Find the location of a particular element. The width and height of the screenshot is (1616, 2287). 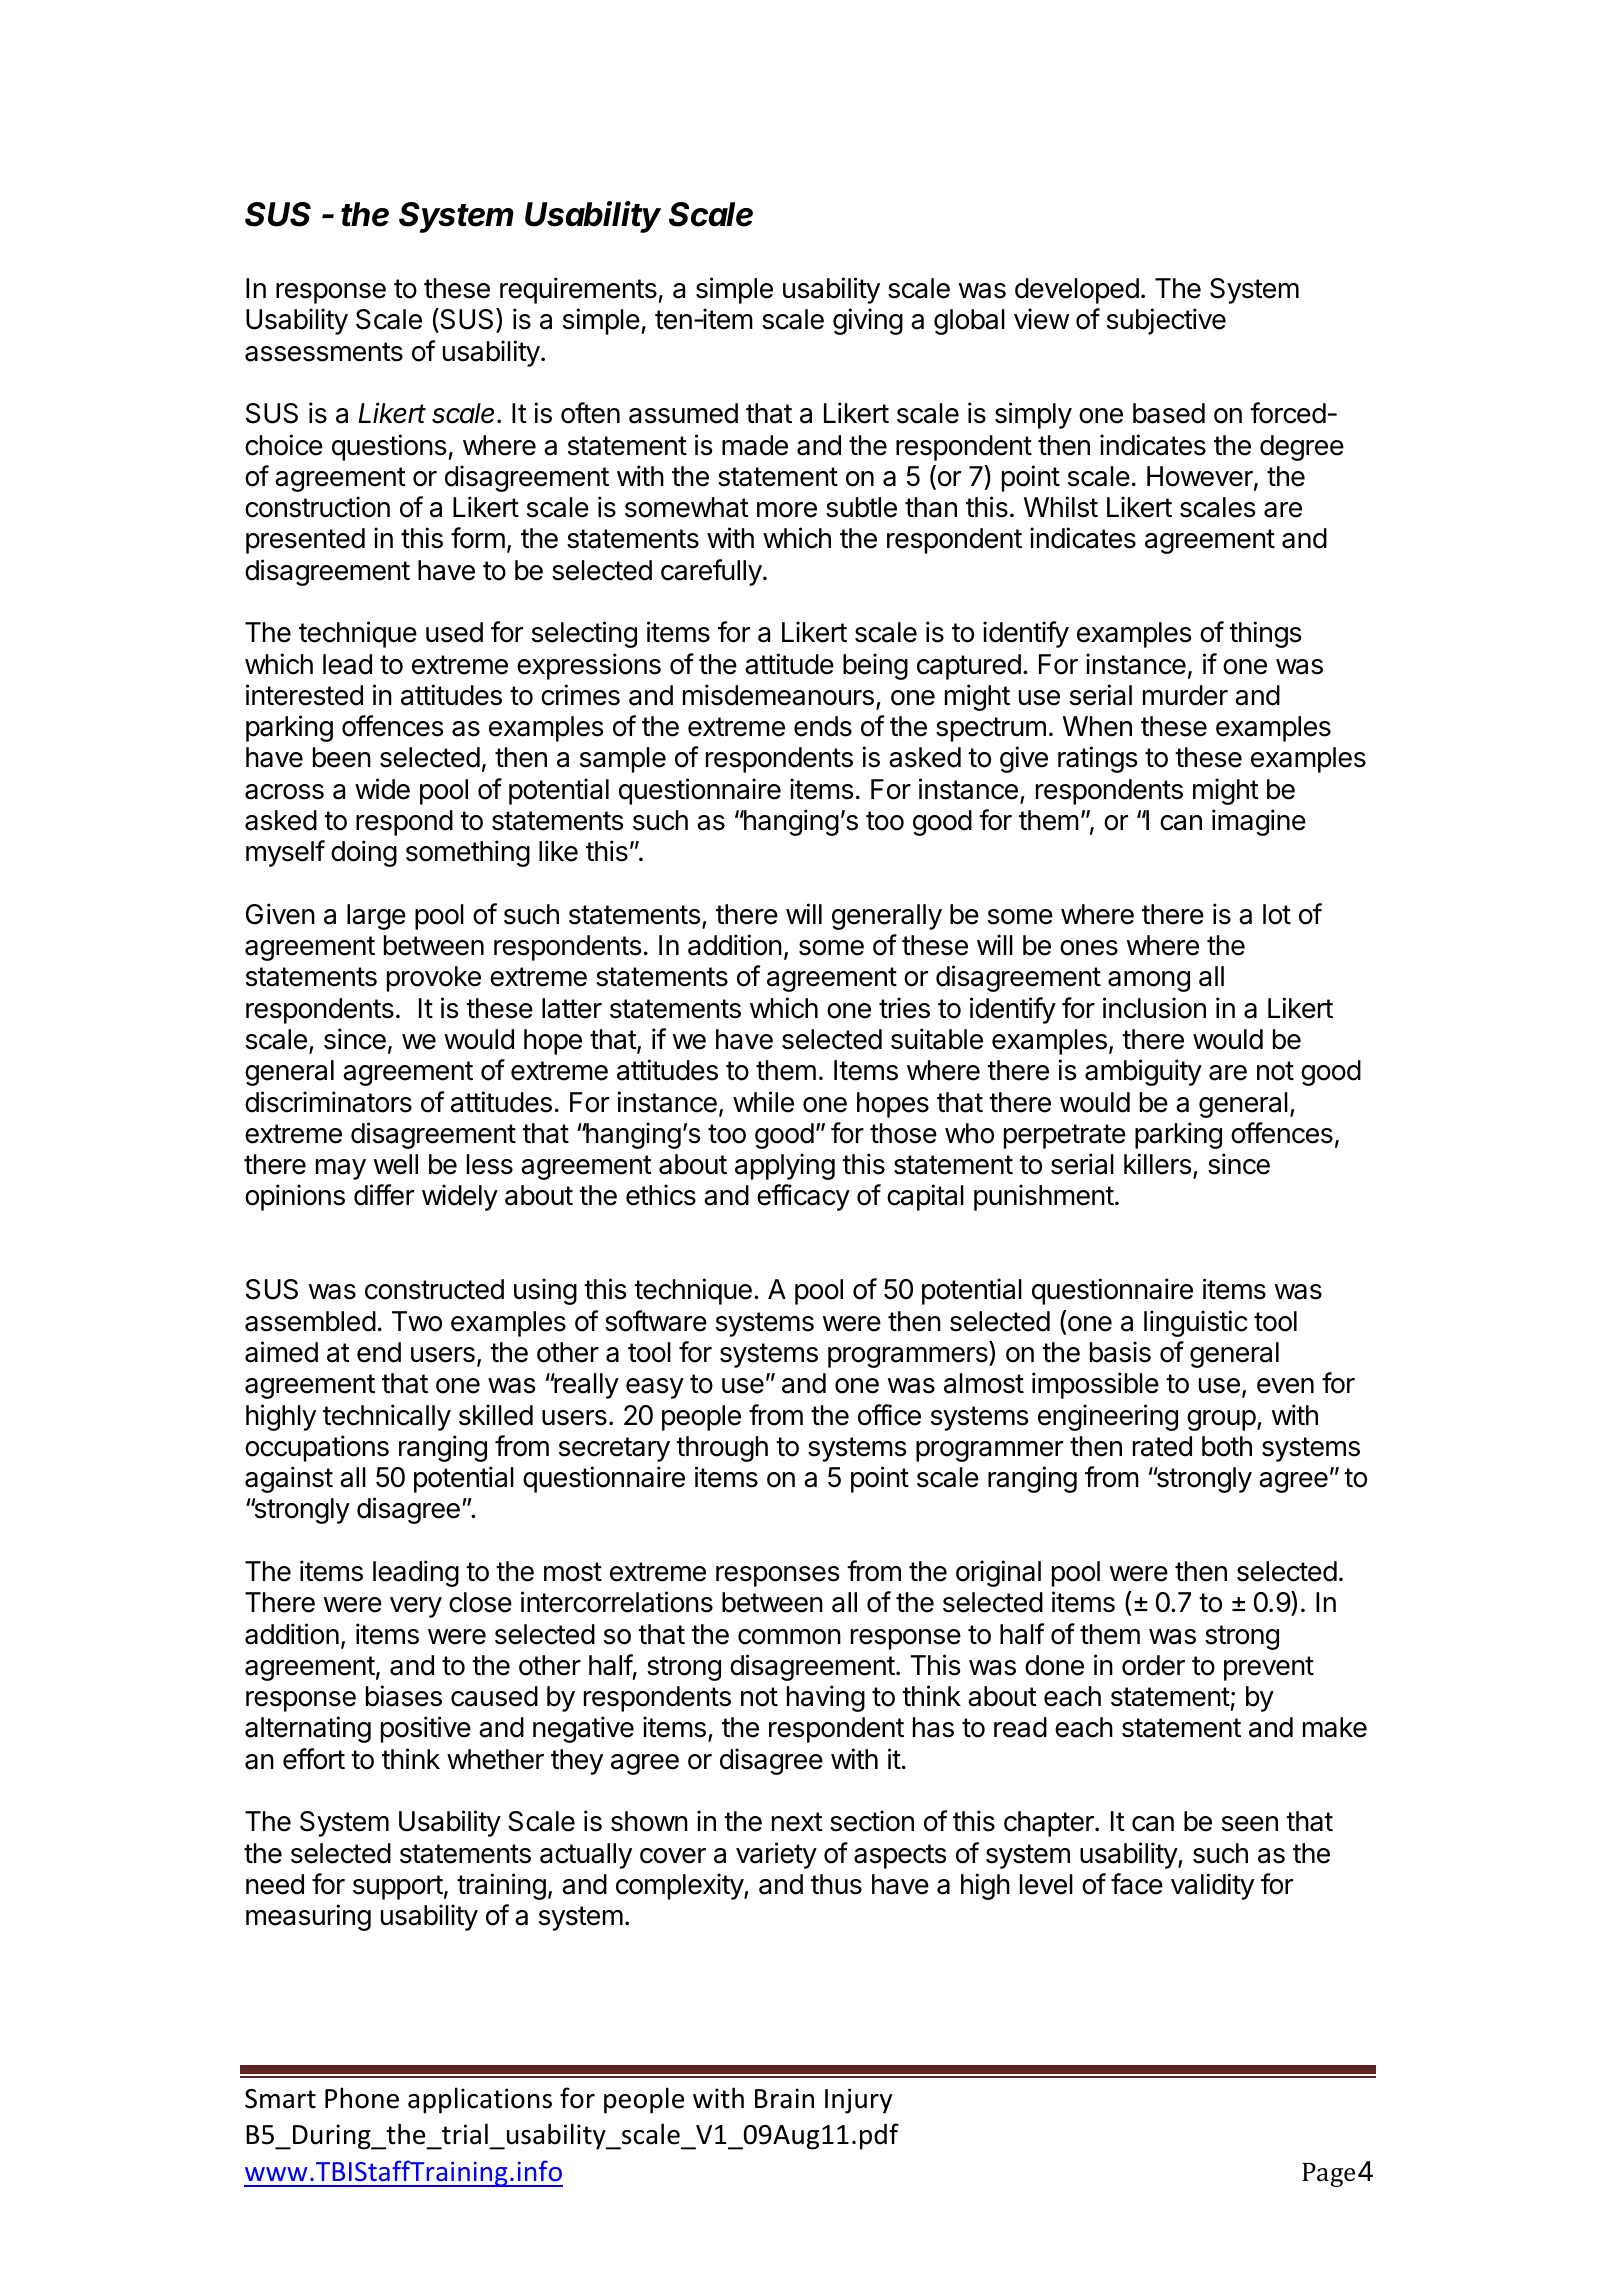

giving is located at coordinates (868, 321).
